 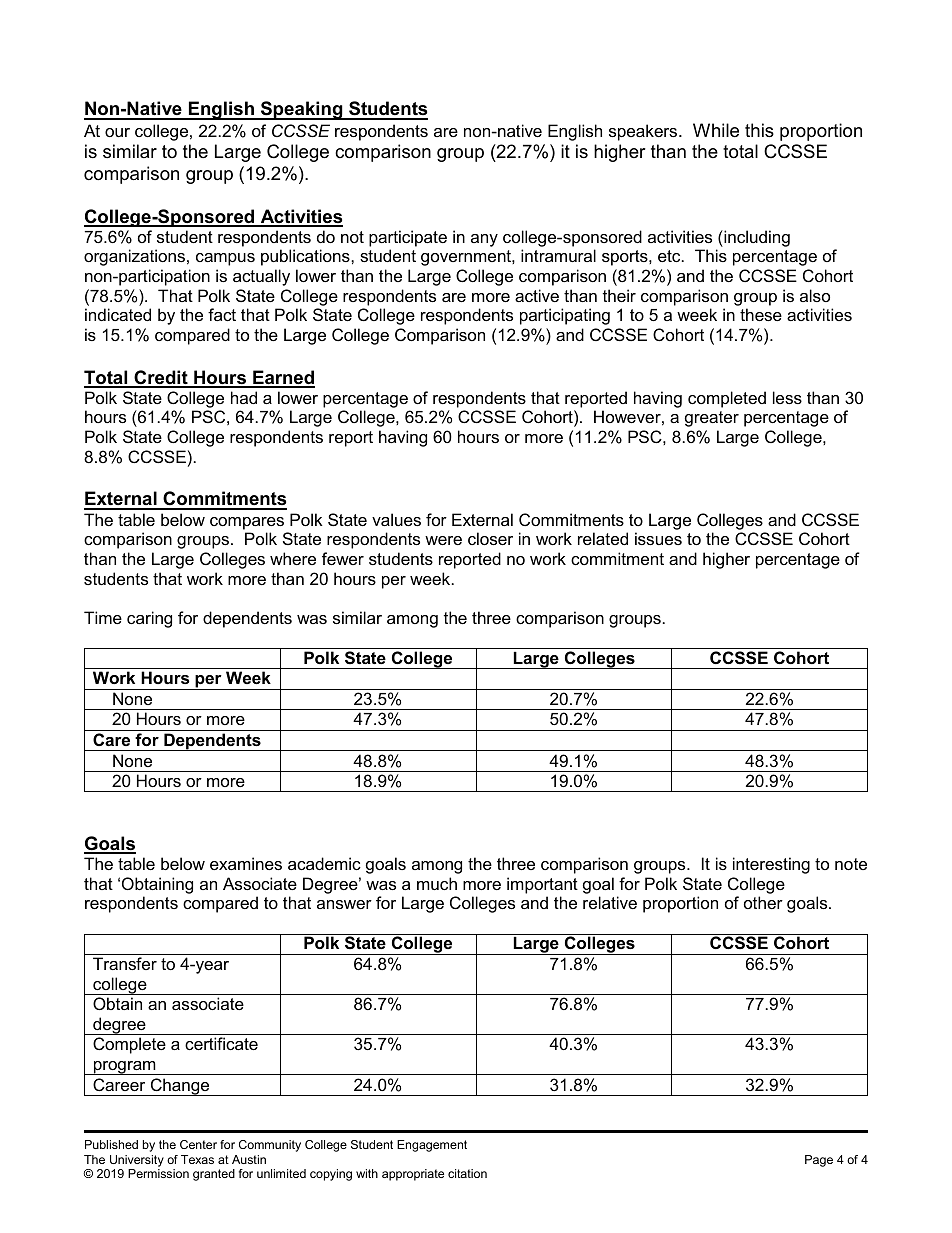 I want to click on Speaking, so click(x=302, y=110).
